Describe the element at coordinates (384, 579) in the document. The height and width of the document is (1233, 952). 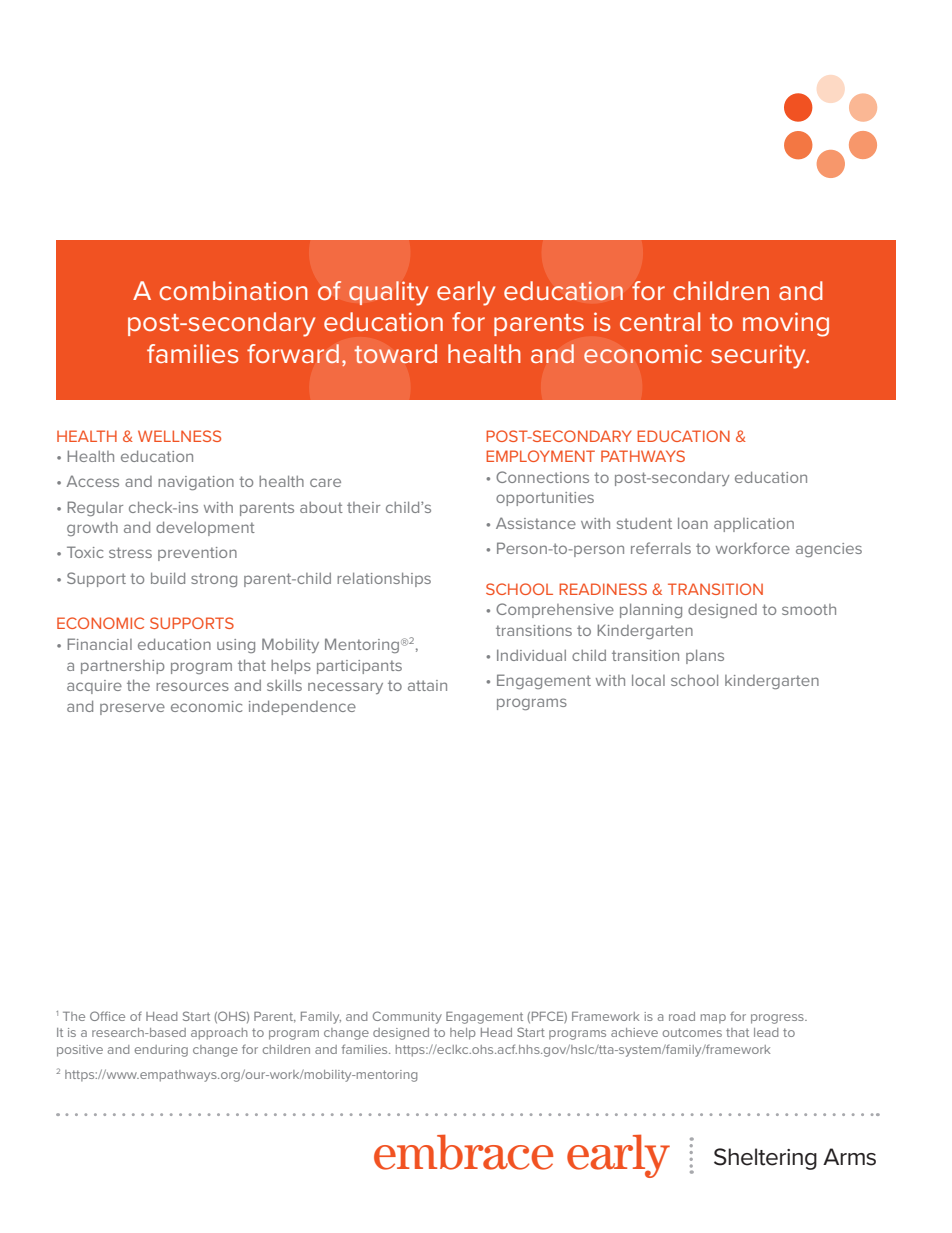
I see `relationships` at that location.
